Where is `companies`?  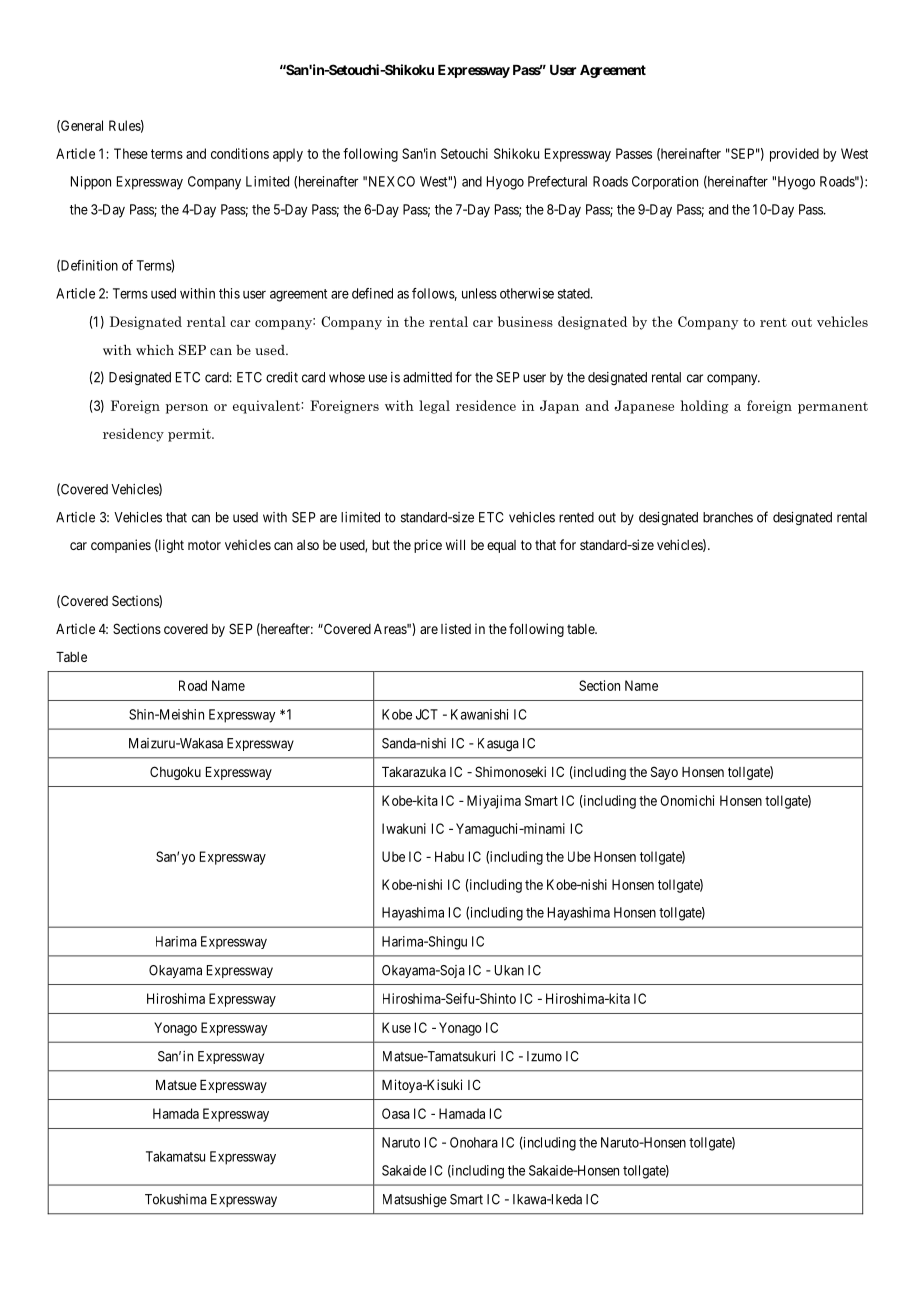 companies is located at coordinates (121, 546).
